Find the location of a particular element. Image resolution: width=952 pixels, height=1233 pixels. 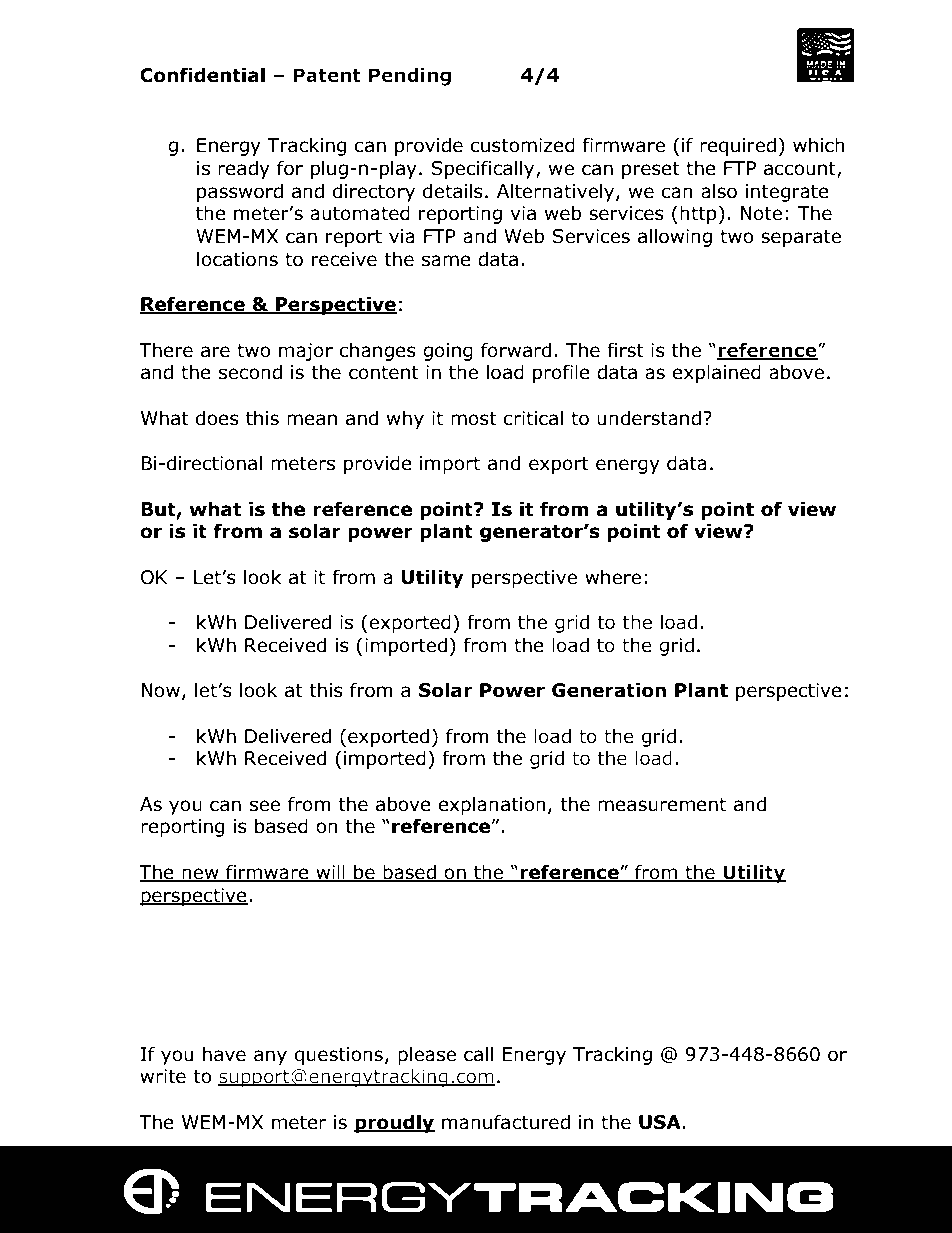

customized is located at coordinates (523, 145).
